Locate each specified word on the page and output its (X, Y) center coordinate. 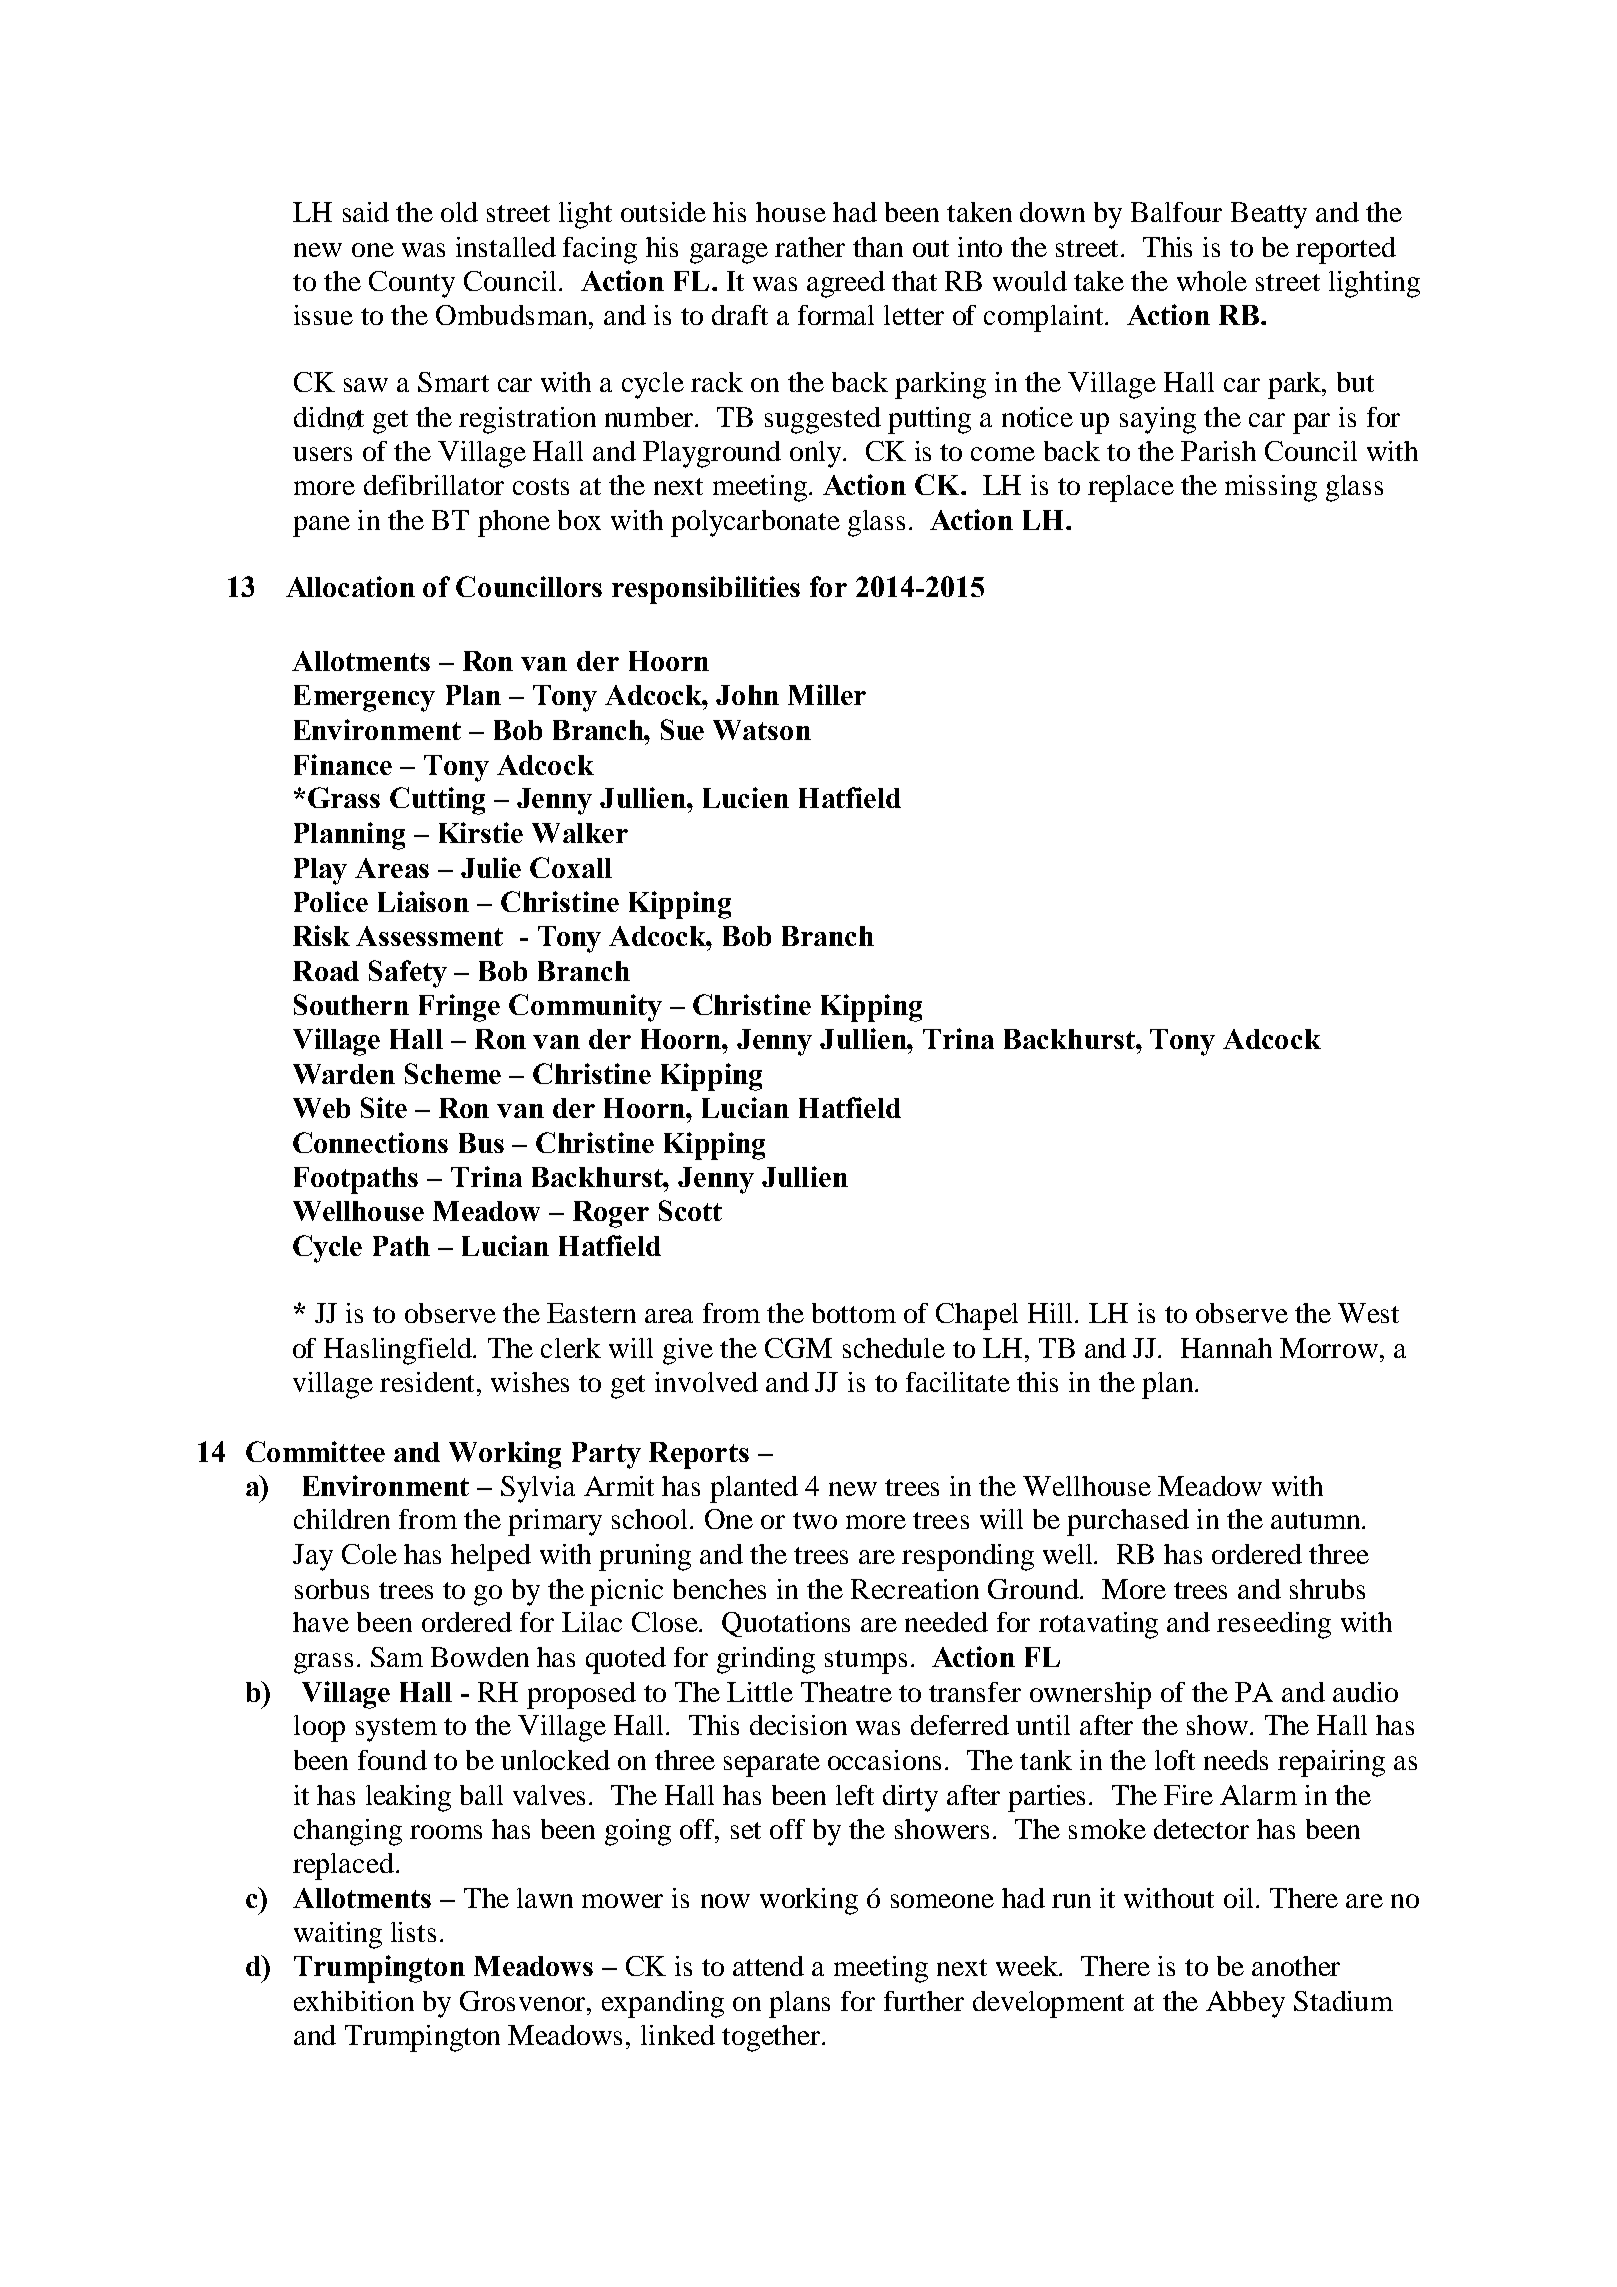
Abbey (1245, 2004)
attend (768, 1966)
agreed (846, 284)
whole (1212, 281)
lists (413, 1932)
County (412, 284)
